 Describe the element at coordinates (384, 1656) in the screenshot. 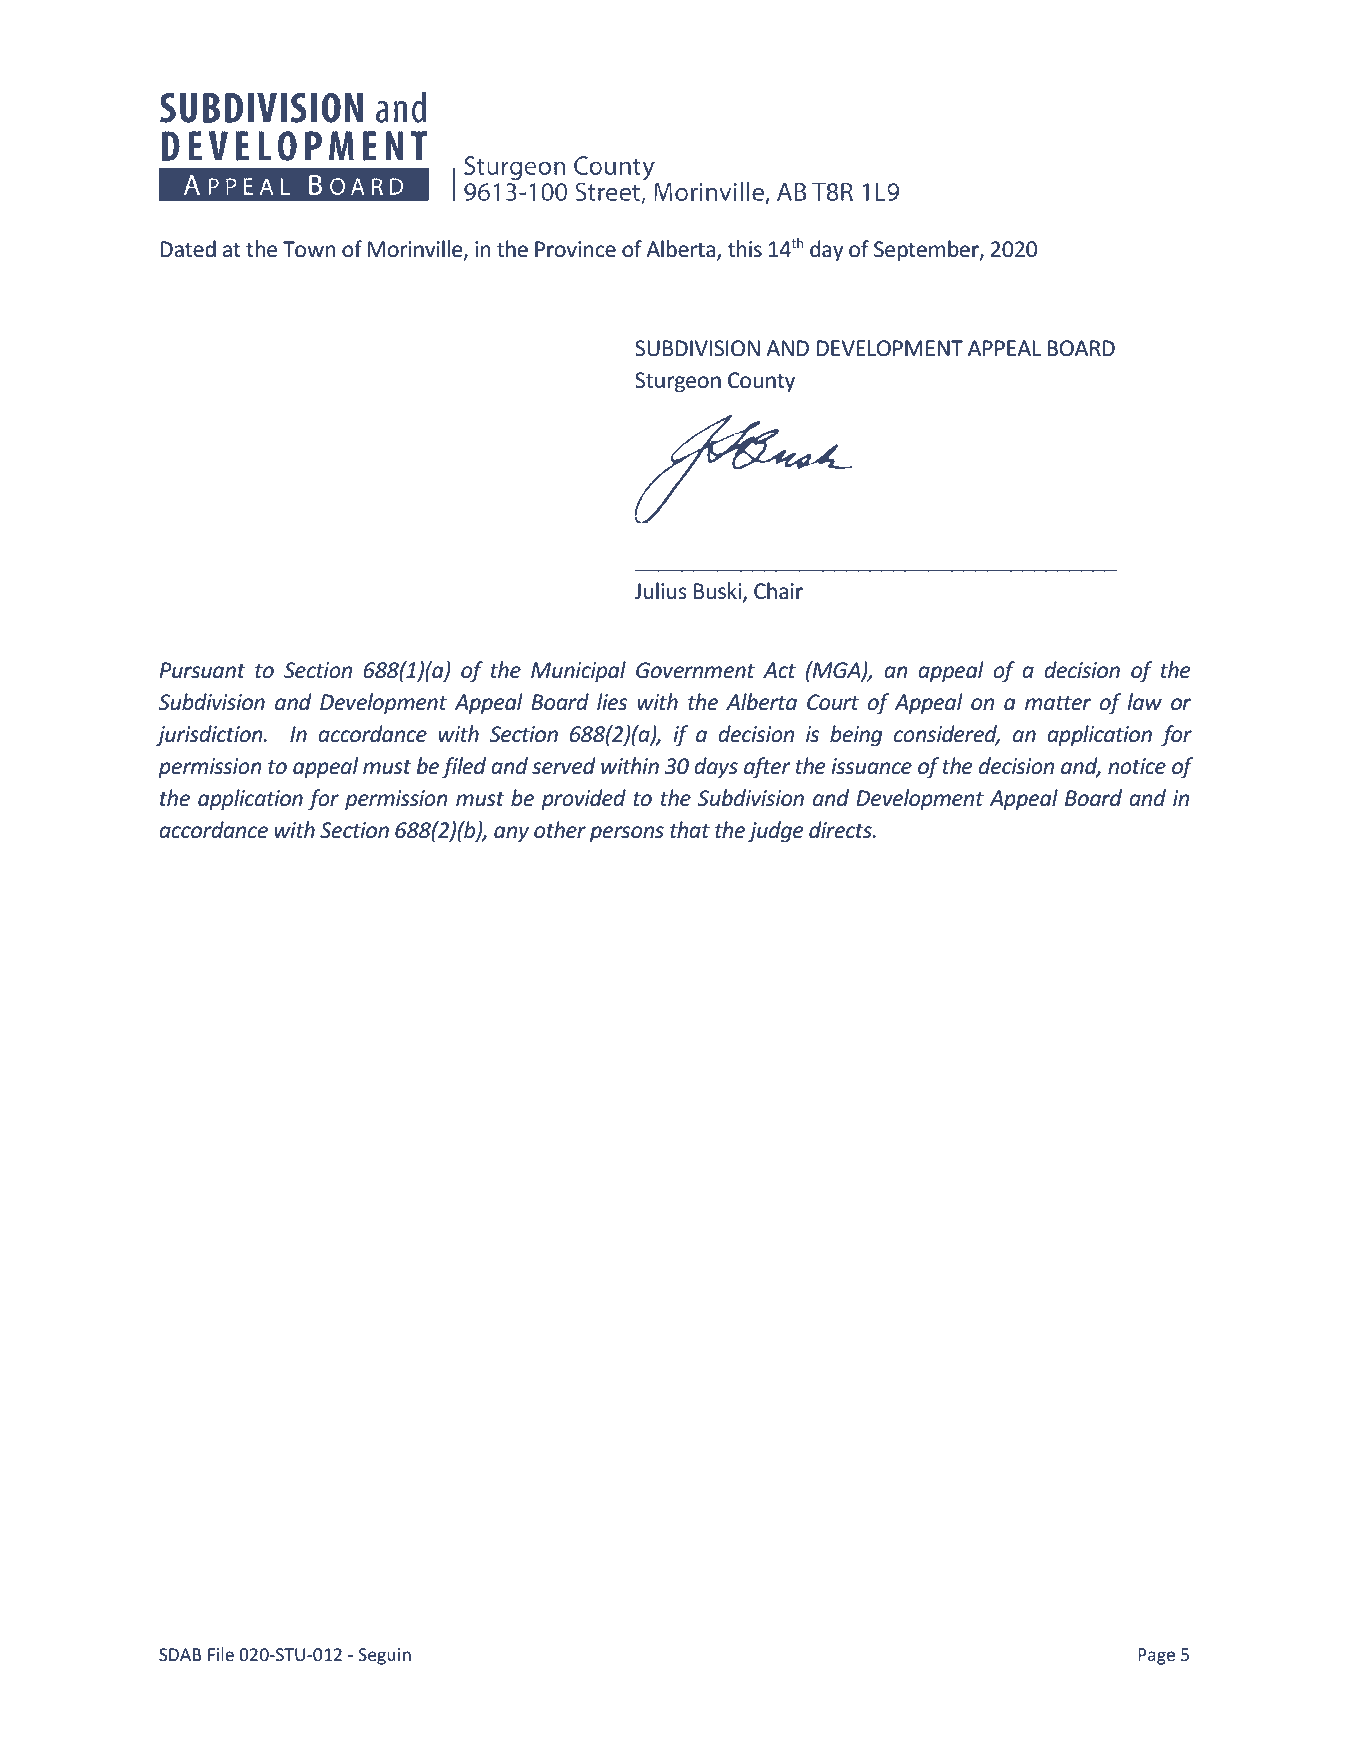

I see `Seguin` at that location.
